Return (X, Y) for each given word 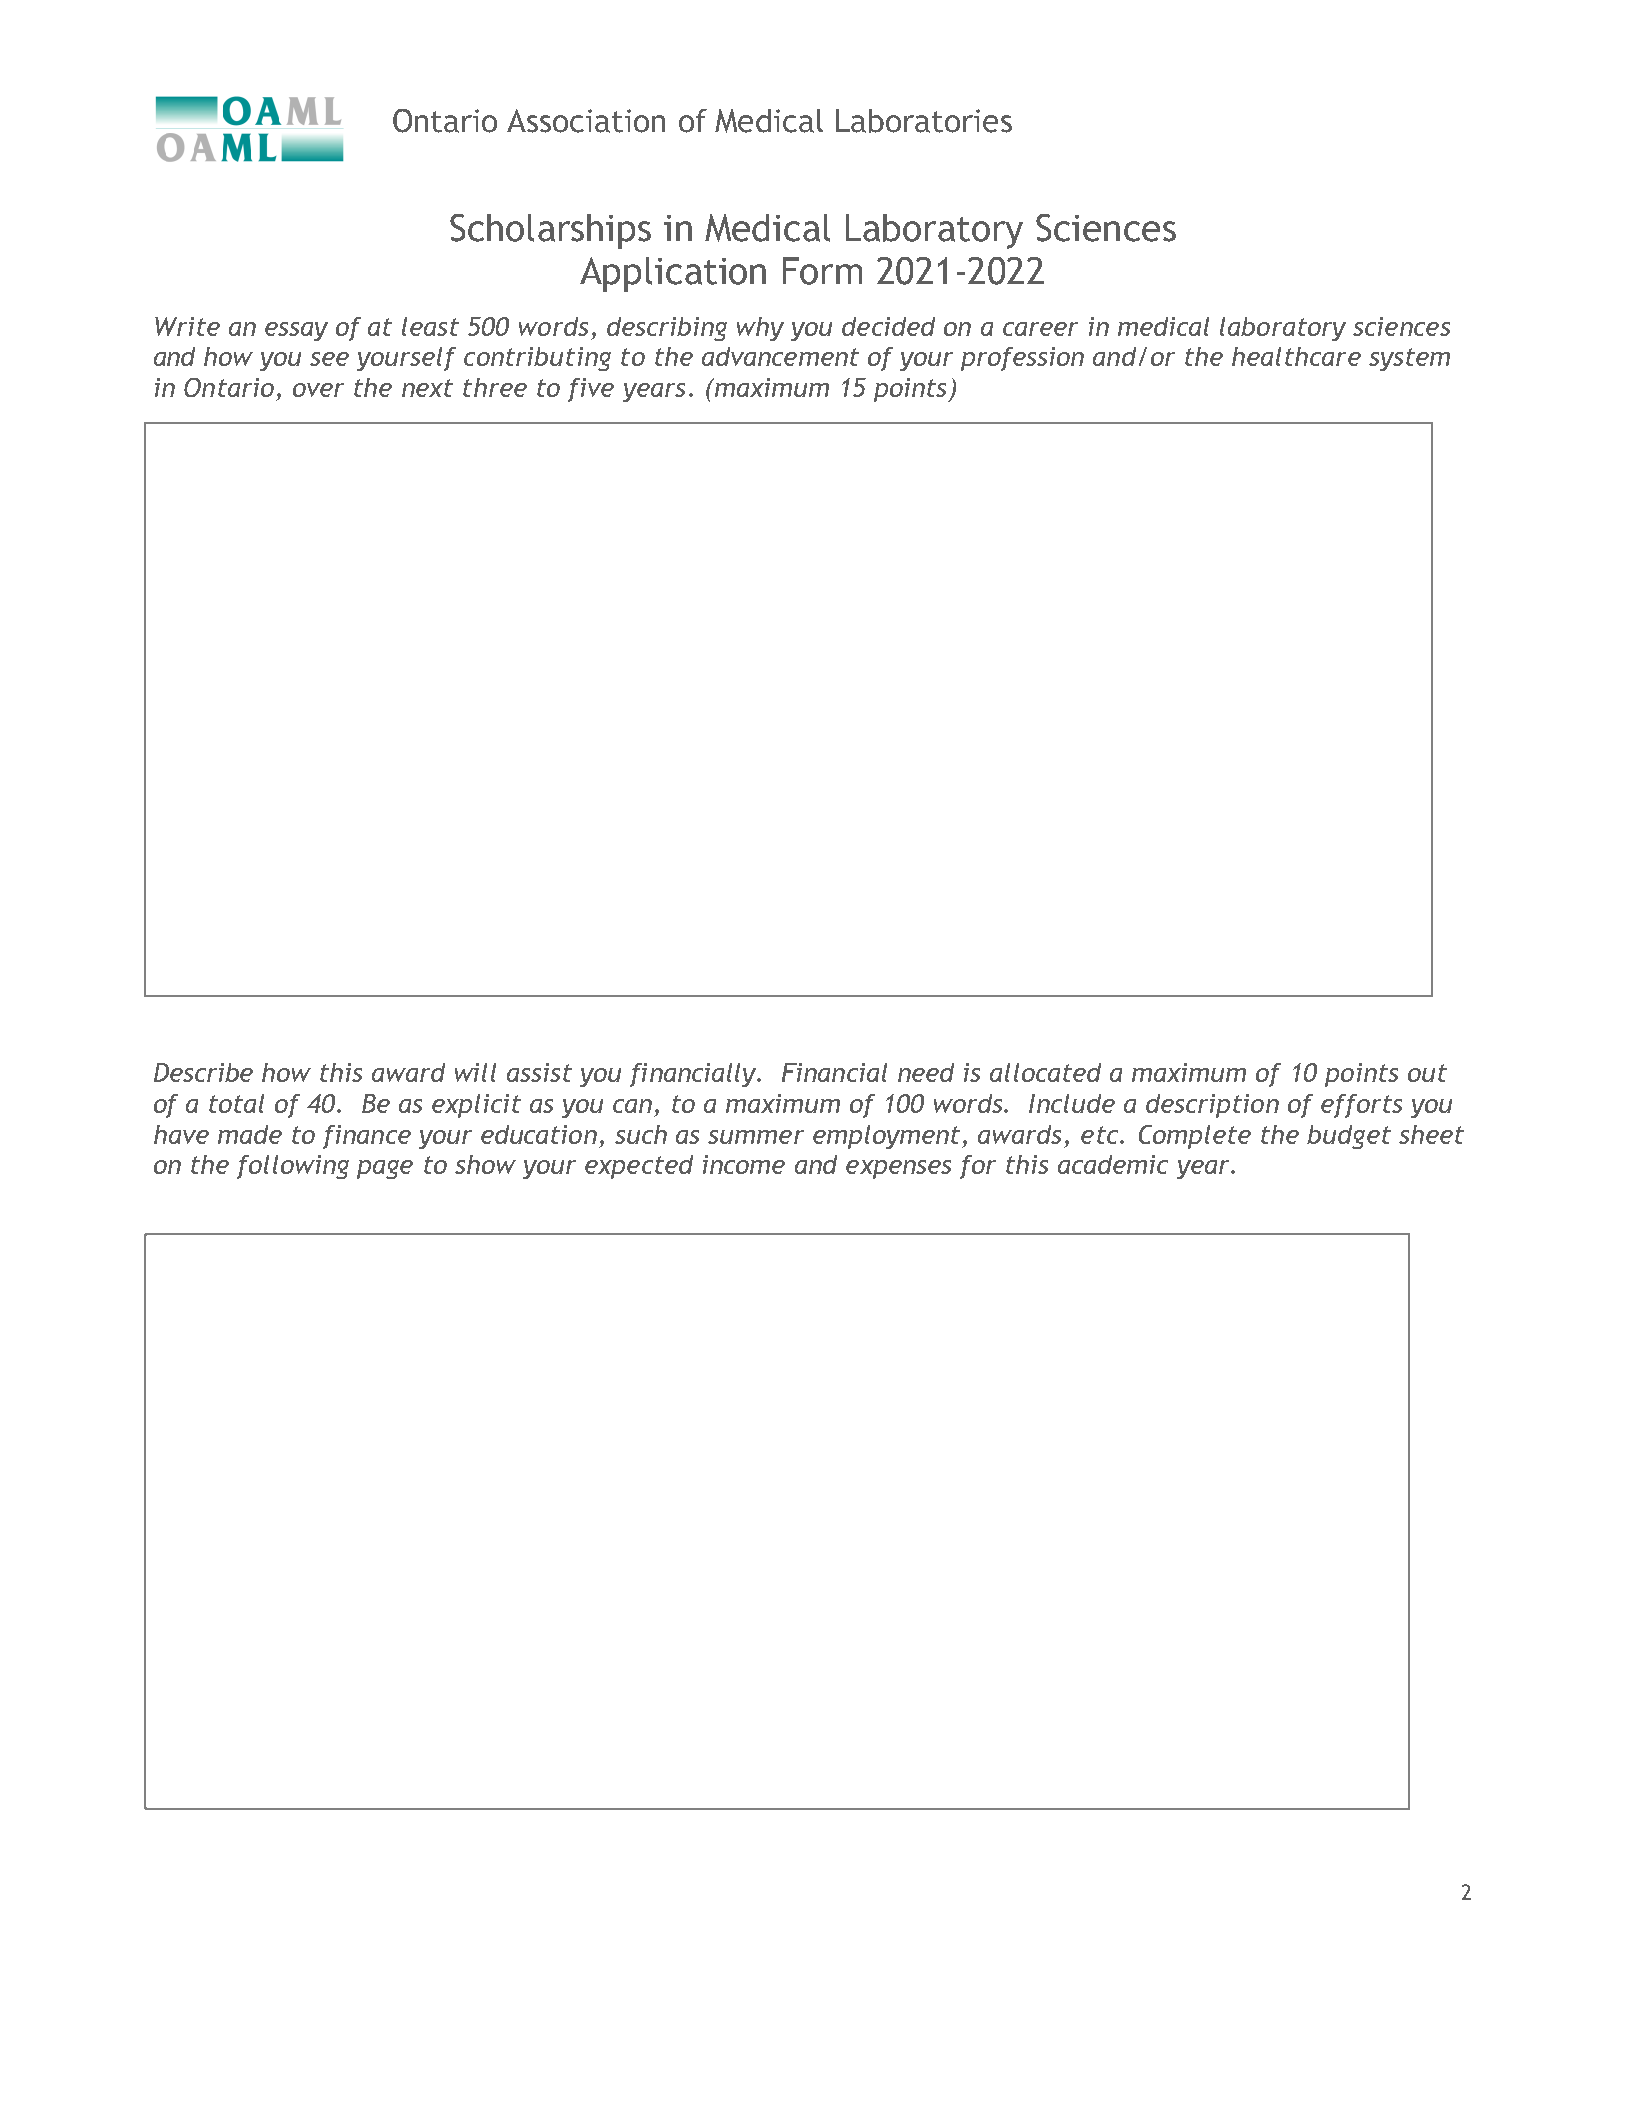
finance (367, 1137)
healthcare (1296, 356)
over (318, 390)
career (1040, 329)
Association (586, 121)
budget (1349, 1137)
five (591, 390)
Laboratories (924, 121)
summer (756, 1137)
